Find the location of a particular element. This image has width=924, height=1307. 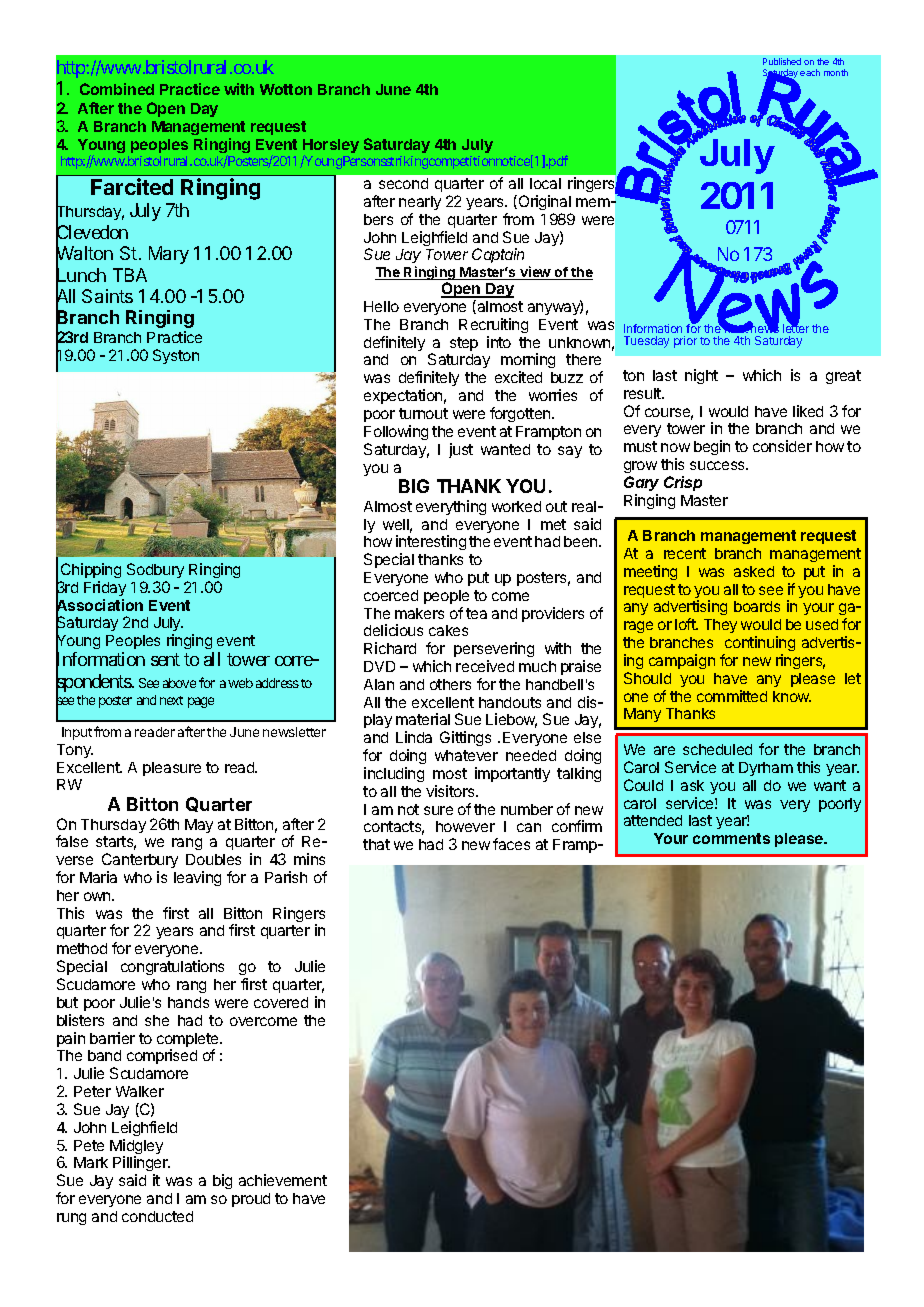

continuing is located at coordinates (759, 645).
